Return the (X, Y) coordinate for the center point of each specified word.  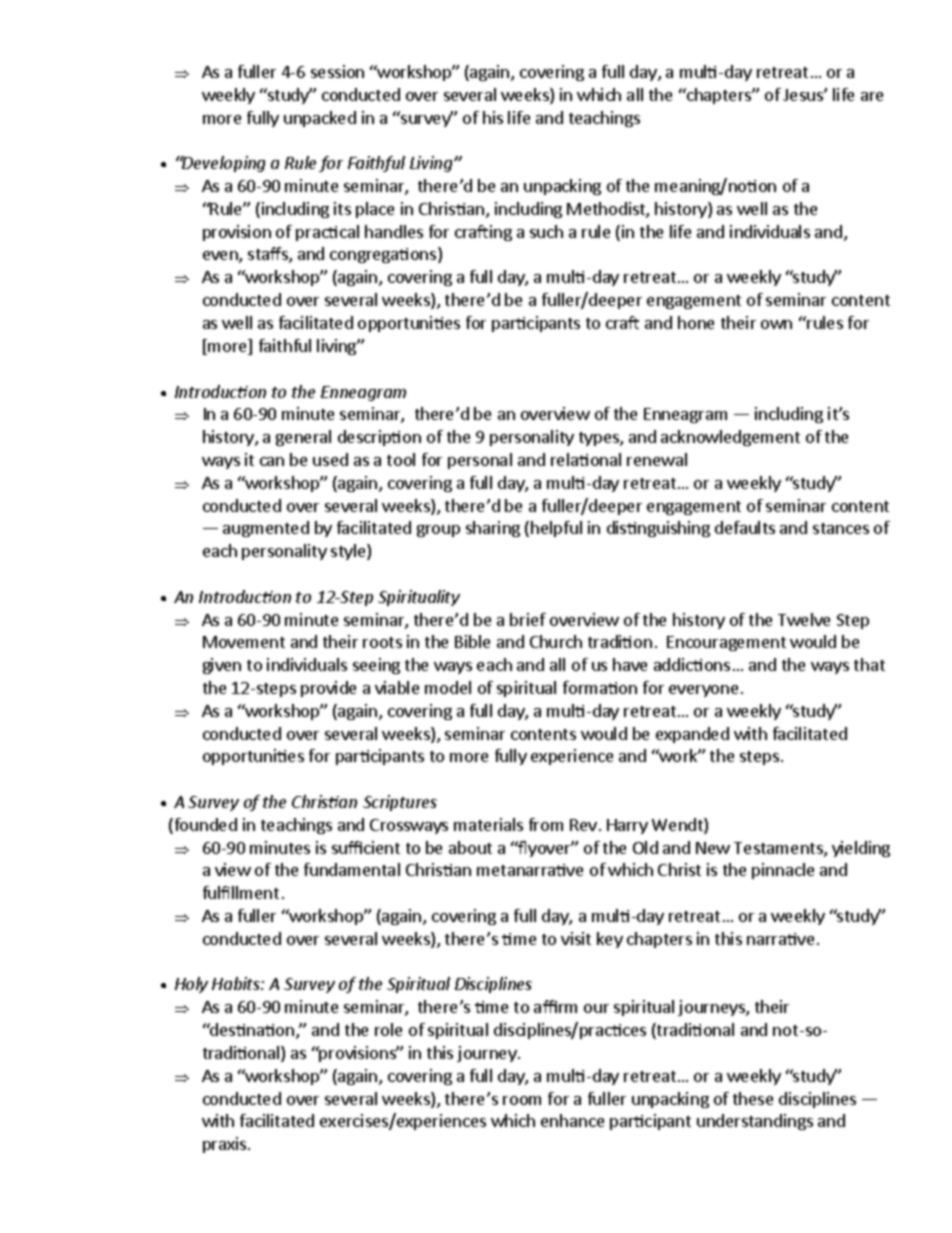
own (776, 324)
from (546, 824)
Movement (244, 642)
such (546, 231)
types (600, 439)
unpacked (320, 119)
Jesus (804, 95)
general (303, 438)
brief (528, 619)
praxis (224, 1145)
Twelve (804, 619)
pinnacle (783, 871)
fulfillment (241, 892)
